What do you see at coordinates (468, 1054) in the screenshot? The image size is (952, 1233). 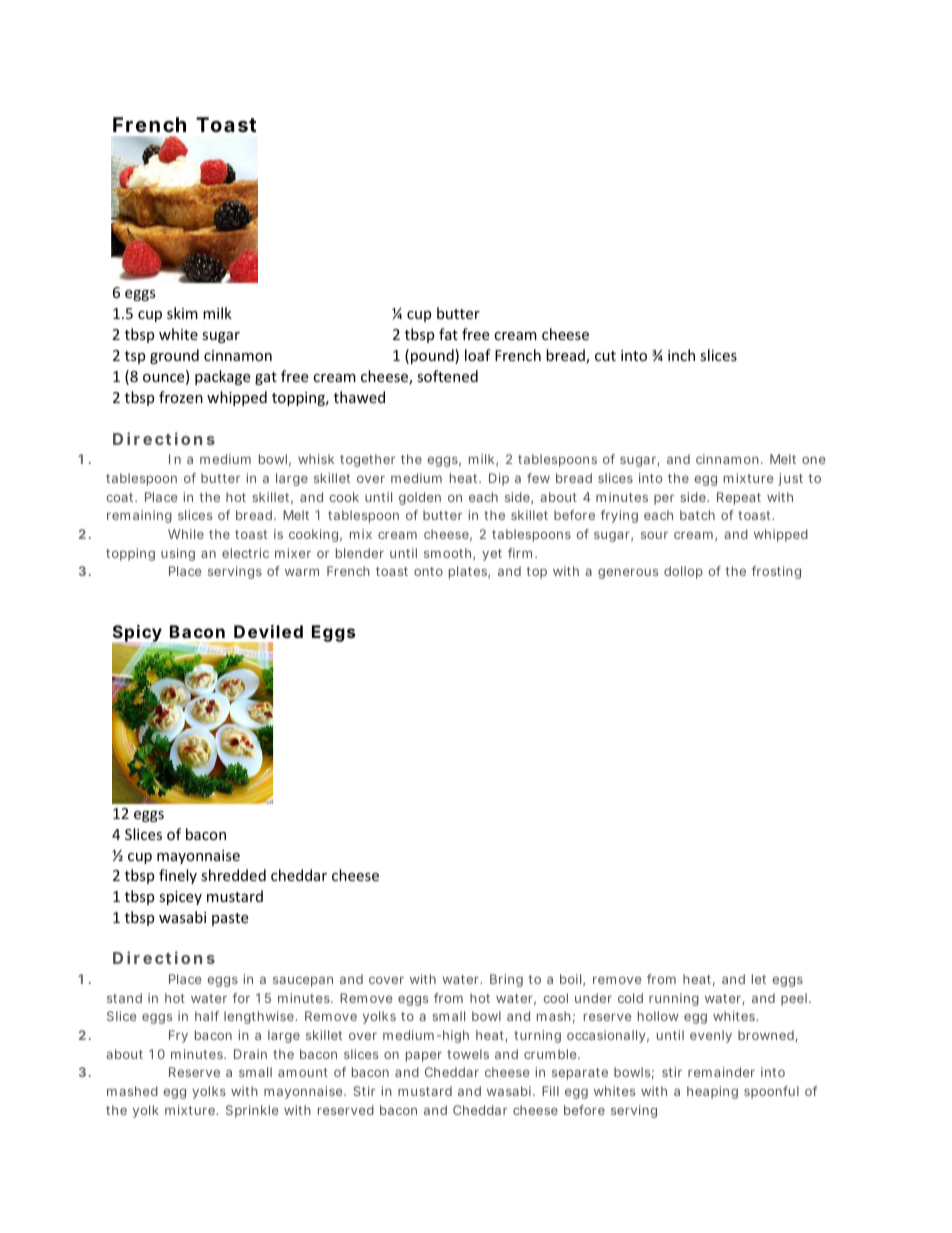 I see `towels` at bounding box center [468, 1054].
